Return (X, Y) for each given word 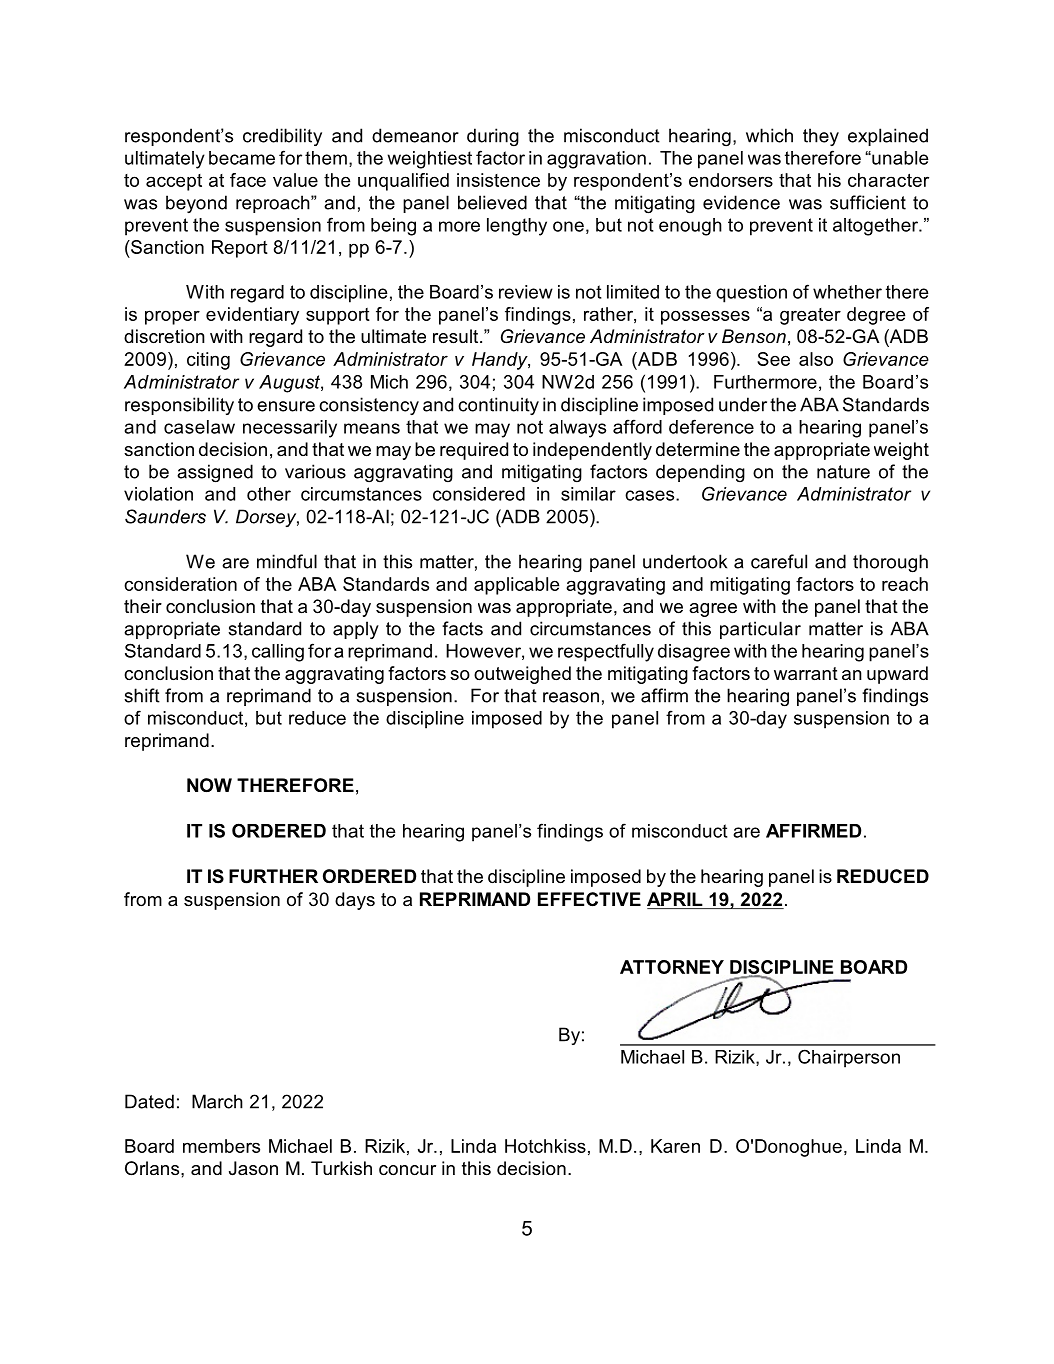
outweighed (522, 675)
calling (278, 653)
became (242, 158)
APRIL (675, 899)
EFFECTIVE (589, 899)
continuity (498, 406)
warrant (806, 674)
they (821, 137)
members (221, 1146)
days (355, 901)
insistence (498, 180)
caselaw (199, 427)
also (816, 359)
